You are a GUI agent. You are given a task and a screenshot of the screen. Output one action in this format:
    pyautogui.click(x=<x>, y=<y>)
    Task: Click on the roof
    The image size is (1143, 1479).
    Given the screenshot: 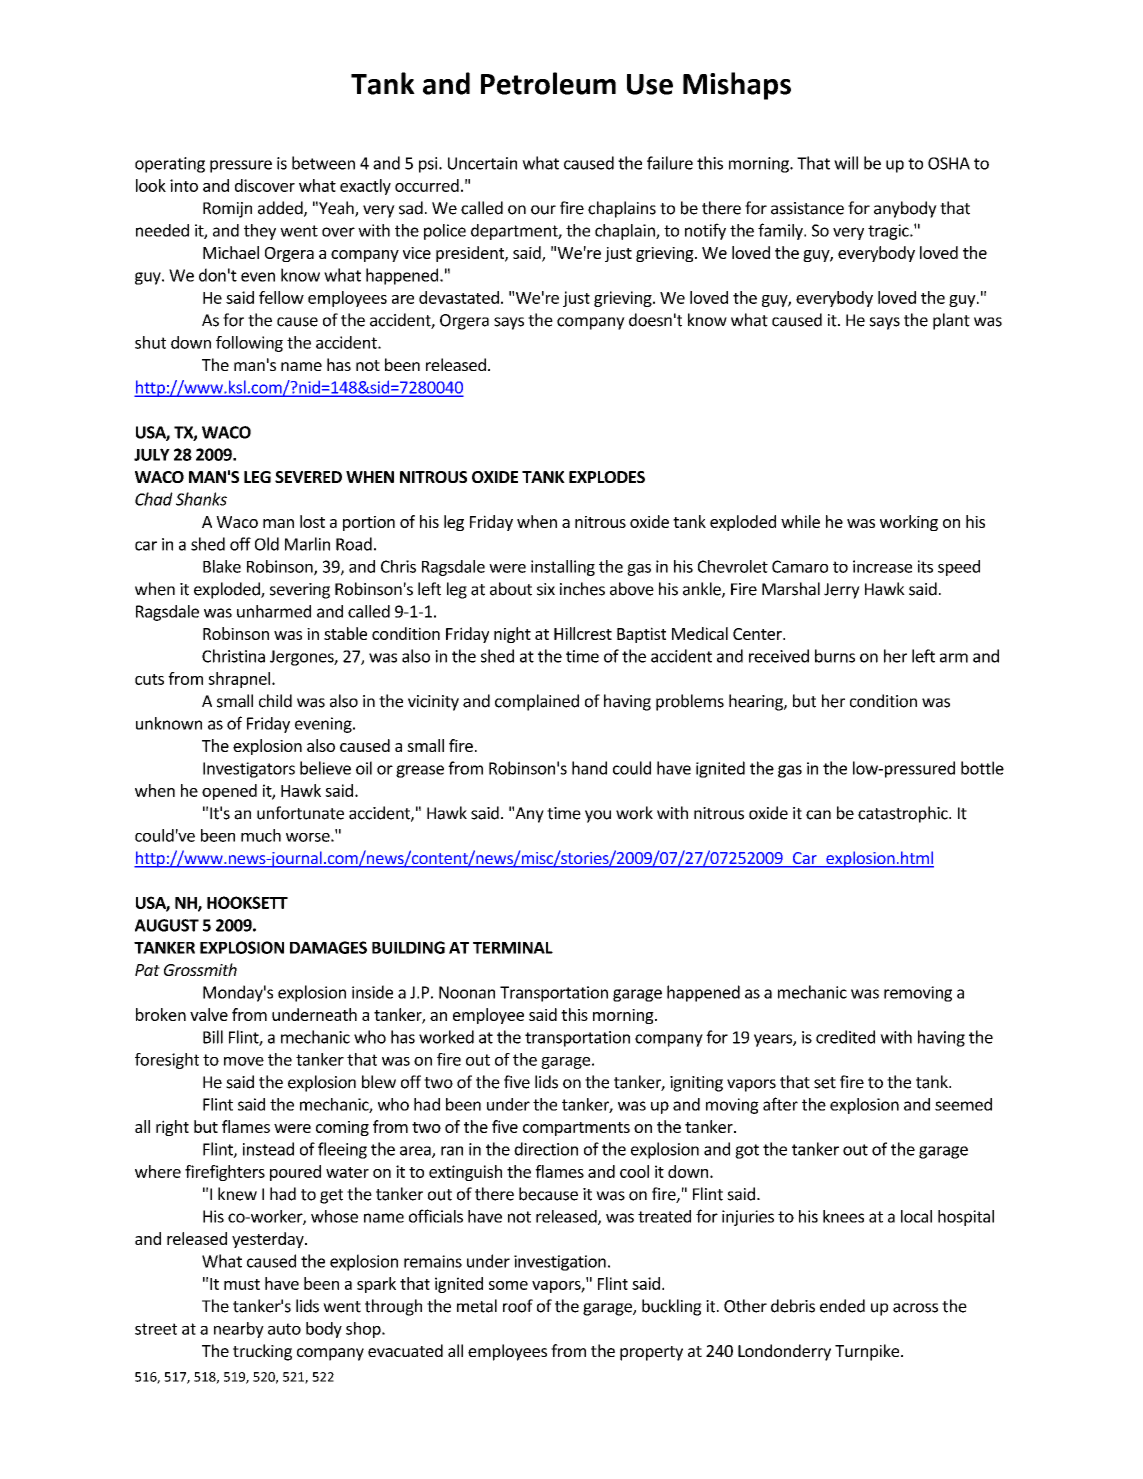 What is the action you would take?
    pyautogui.click(x=518, y=1306)
